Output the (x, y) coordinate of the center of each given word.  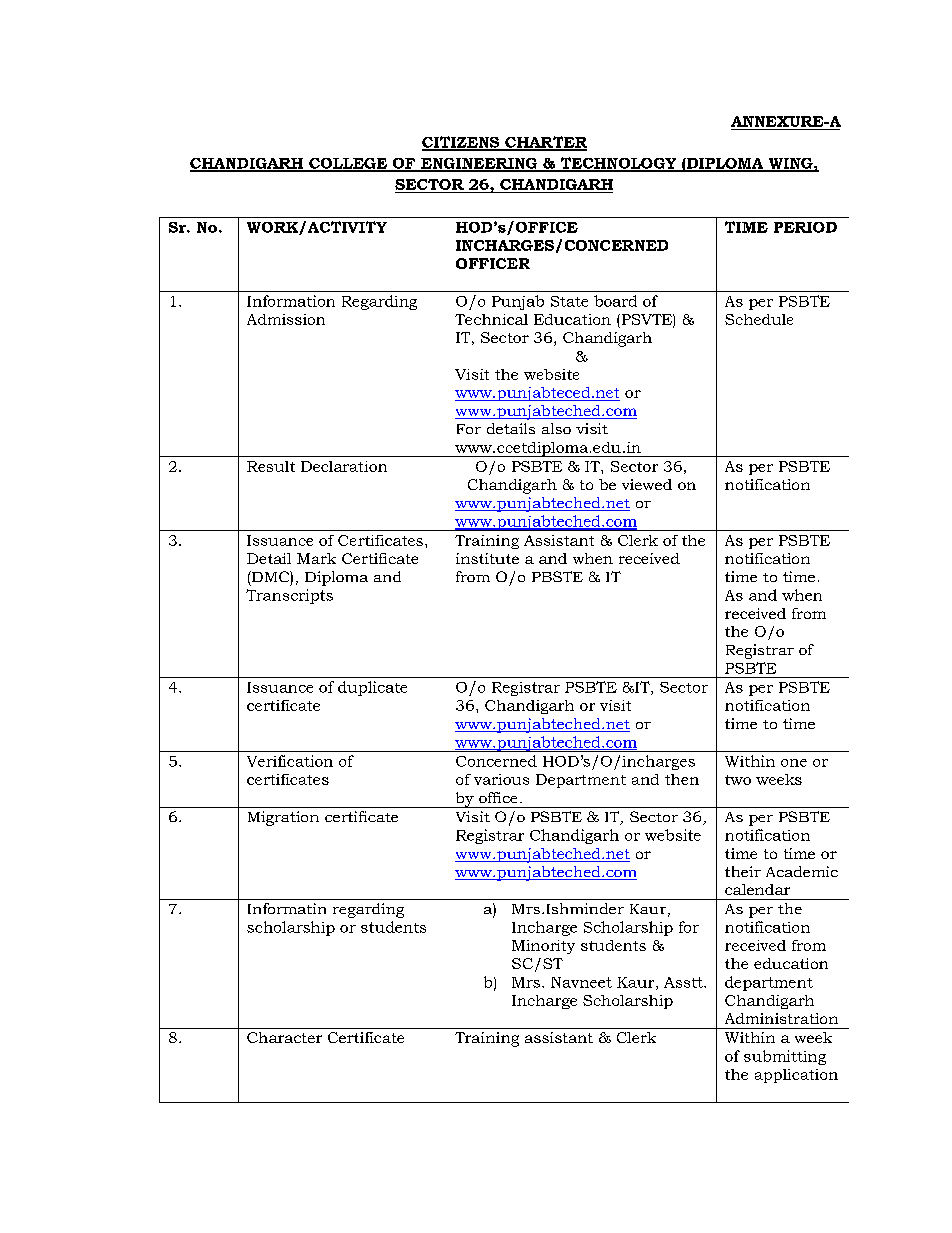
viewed (647, 484)
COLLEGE (348, 164)
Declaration (344, 466)
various (501, 779)
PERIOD (805, 227)
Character (284, 1037)
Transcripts (289, 596)
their (743, 871)
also (556, 428)
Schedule (759, 319)
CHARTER (545, 143)
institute (487, 558)
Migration (283, 818)
